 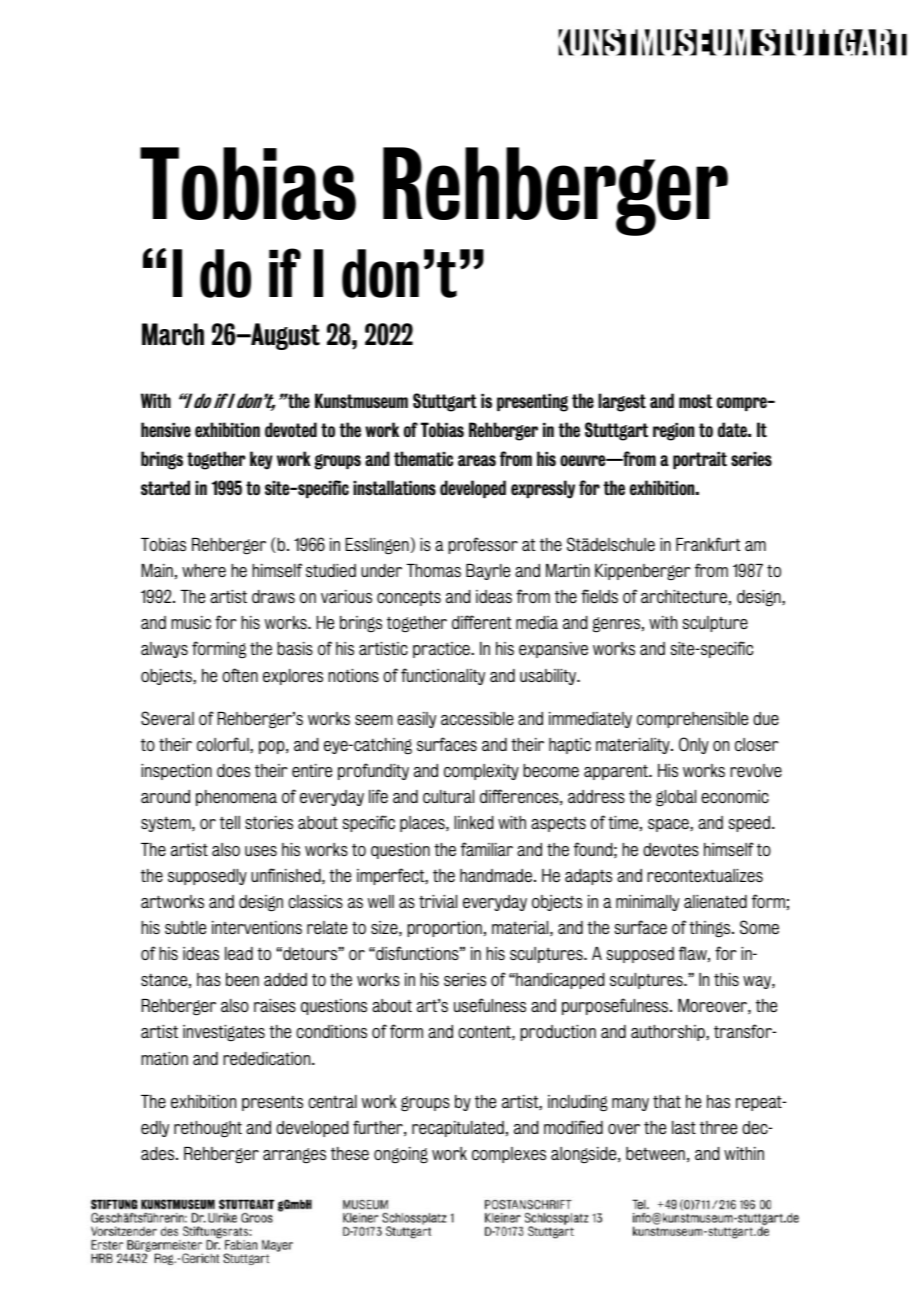 What do you see at coordinates (173, 334) in the document?
I see `March` at bounding box center [173, 334].
